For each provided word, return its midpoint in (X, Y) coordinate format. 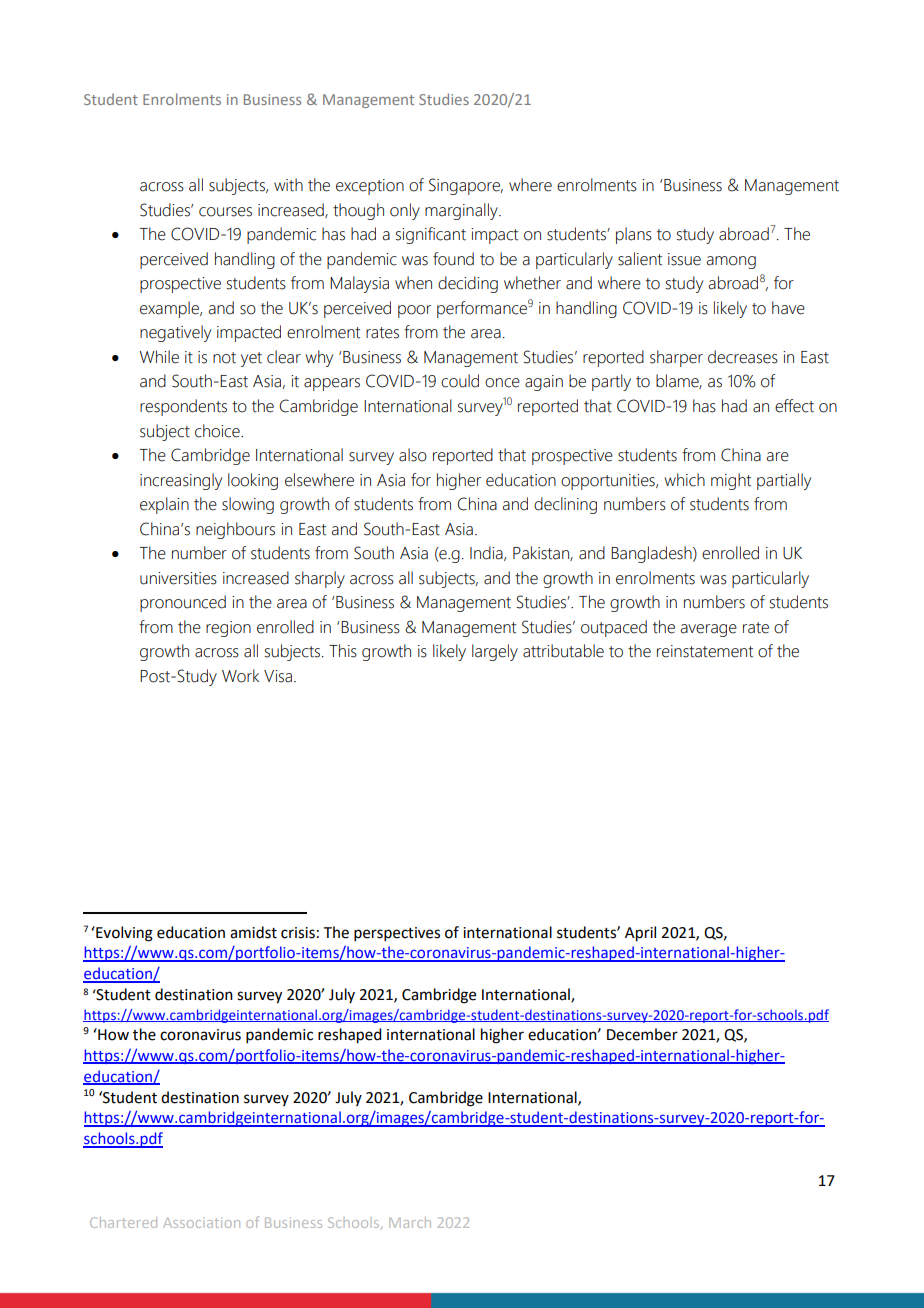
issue (684, 259)
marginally (462, 211)
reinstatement (705, 651)
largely (495, 652)
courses (225, 212)
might (731, 481)
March (410, 1222)
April (640, 934)
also (413, 455)
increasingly (181, 481)
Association (201, 1222)
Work (240, 676)
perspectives (397, 934)
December (642, 1034)
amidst (253, 932)
